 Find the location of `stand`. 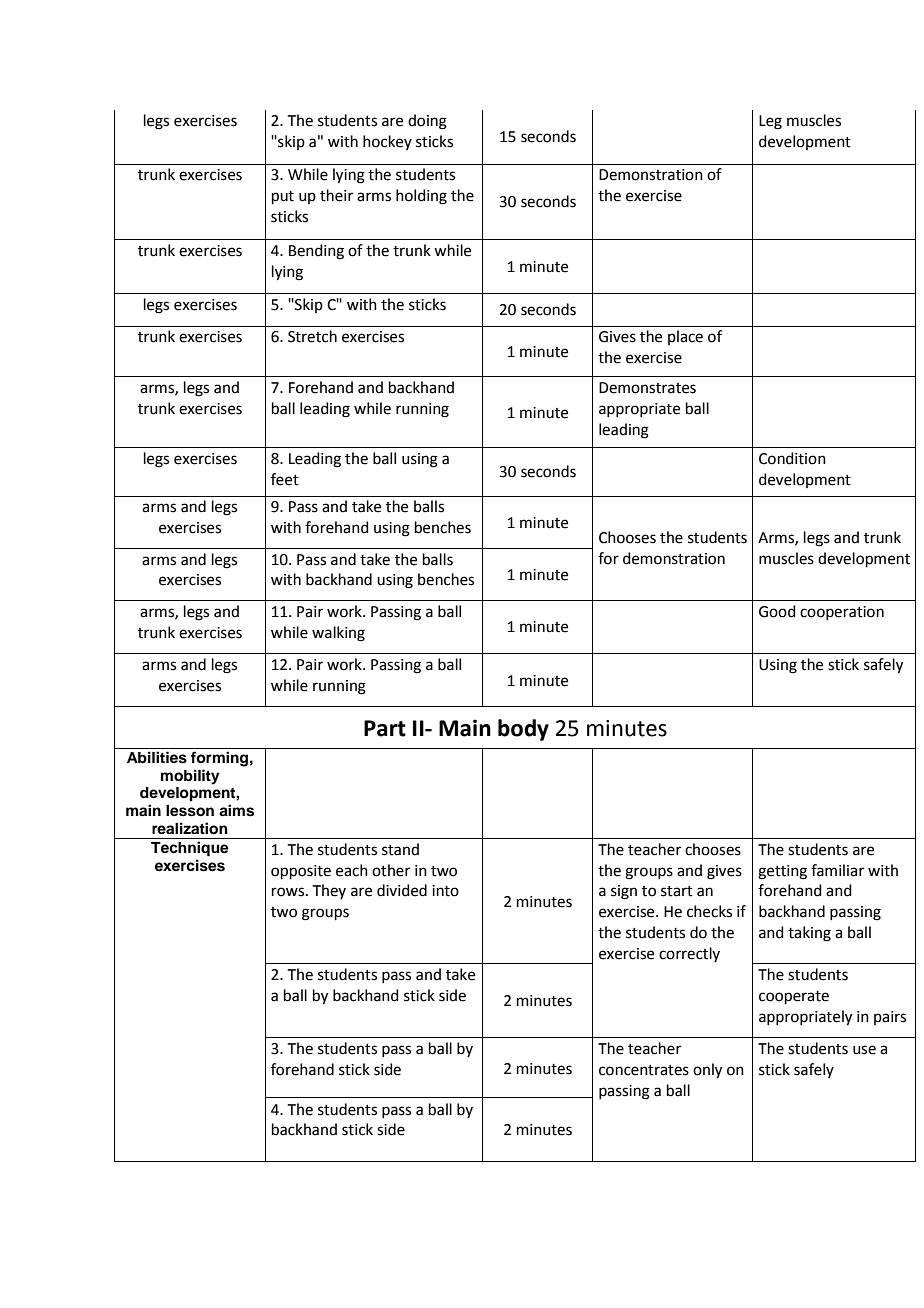

stand is located at coordinates (400, 849).
